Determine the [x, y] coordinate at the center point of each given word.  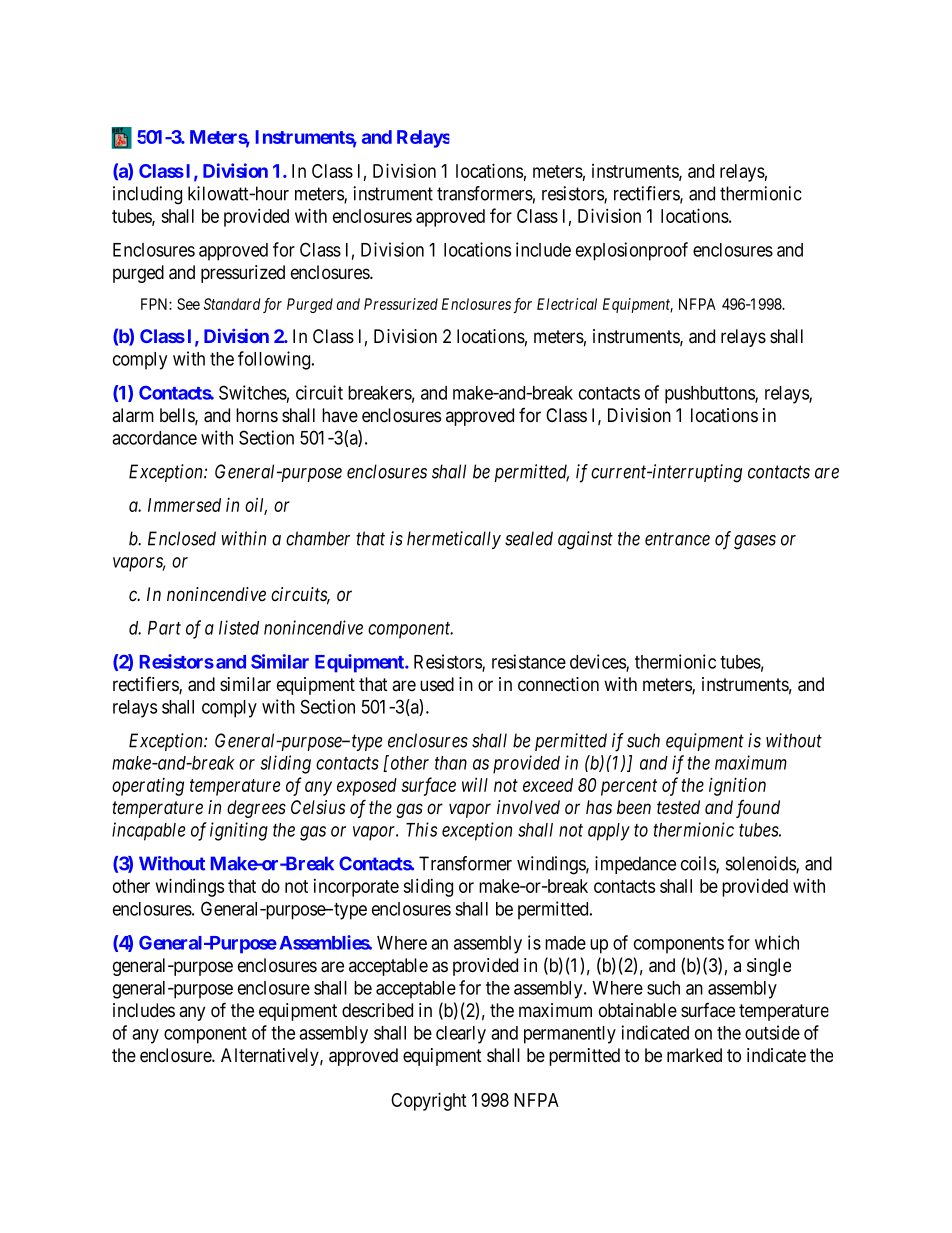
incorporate [356, 888]
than [451, 763]
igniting [239, 831]
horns [257, 415]
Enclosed [182, 538]
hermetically [454, 540]
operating [148, 787]
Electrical [567, 304]
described [377, 1010]
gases [755, 542]
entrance [677, 539]
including [147, 195]
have [340, 415]
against [585, 540]
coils [699, 864]
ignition [737, 786]
